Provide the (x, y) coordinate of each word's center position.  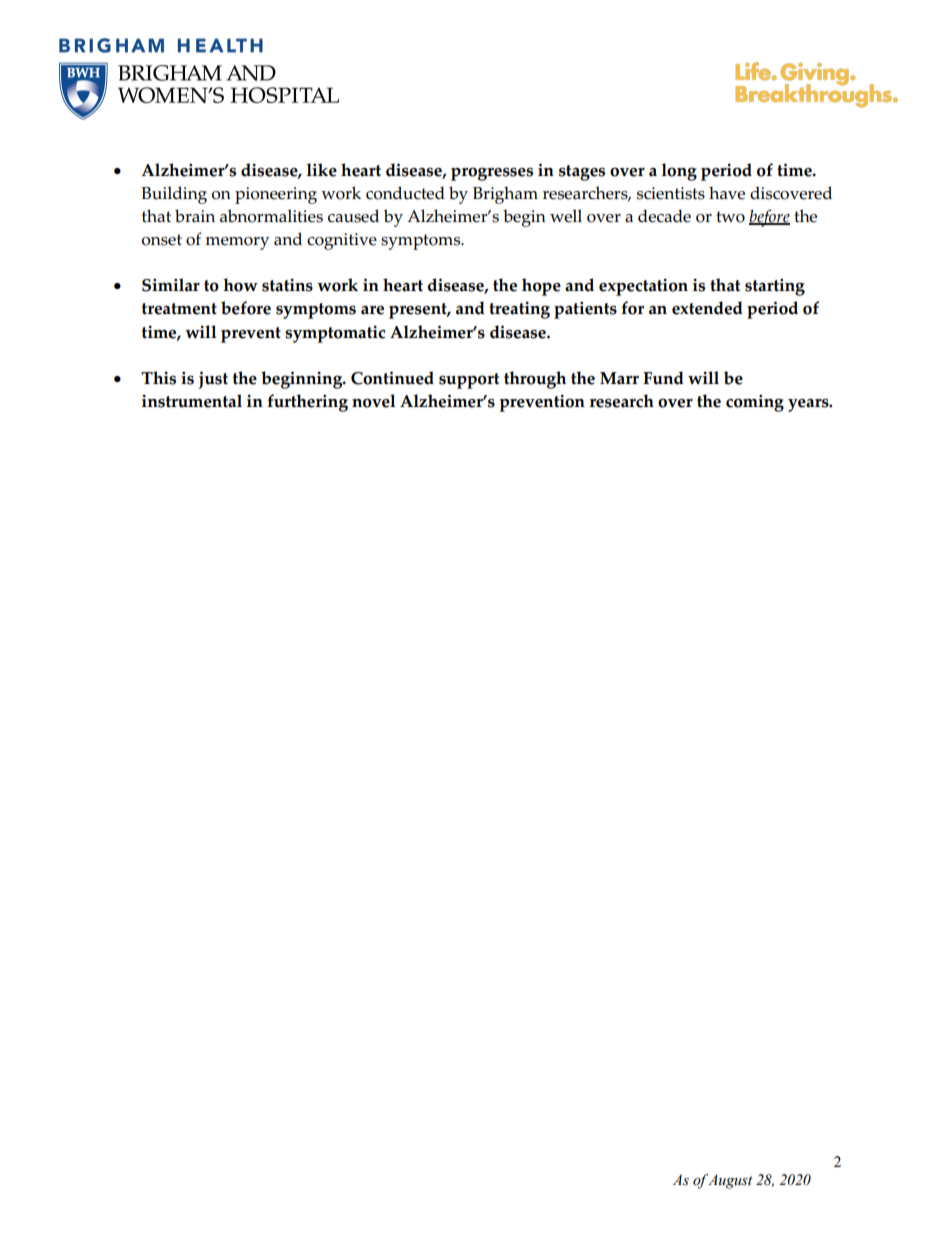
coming (755, 403)
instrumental (192, 401)
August (730, 1181)
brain (195, 216)
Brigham (505, 195)
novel (374, 401)
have (727, 193)
